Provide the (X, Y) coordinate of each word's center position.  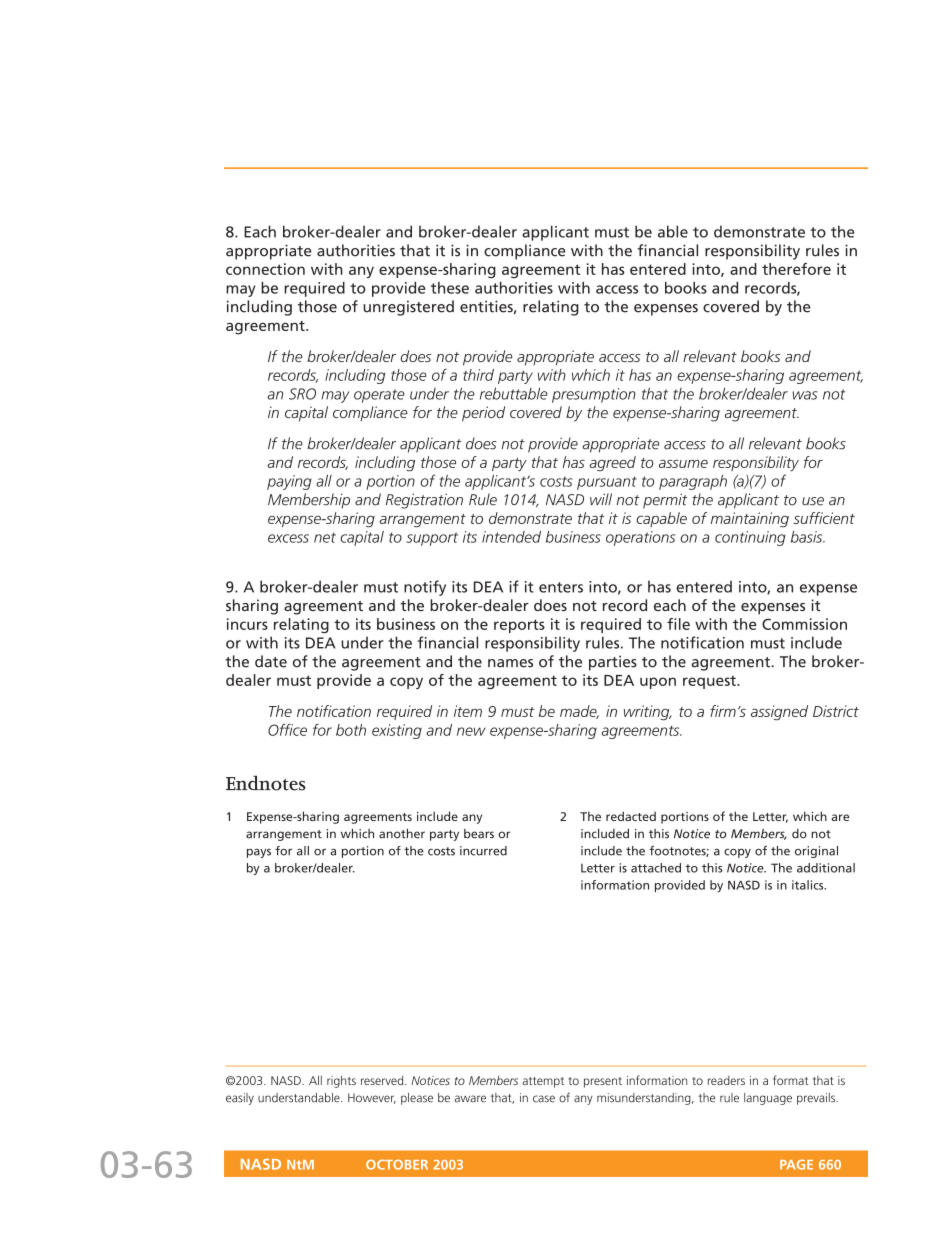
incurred (483, 851)
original (816, 852)
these (450, 288)
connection (265, 269)
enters (561, 587)
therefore (796, 269)
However (372, 1098)
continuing (750, 538)
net (325, 537)
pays (259, 853)
